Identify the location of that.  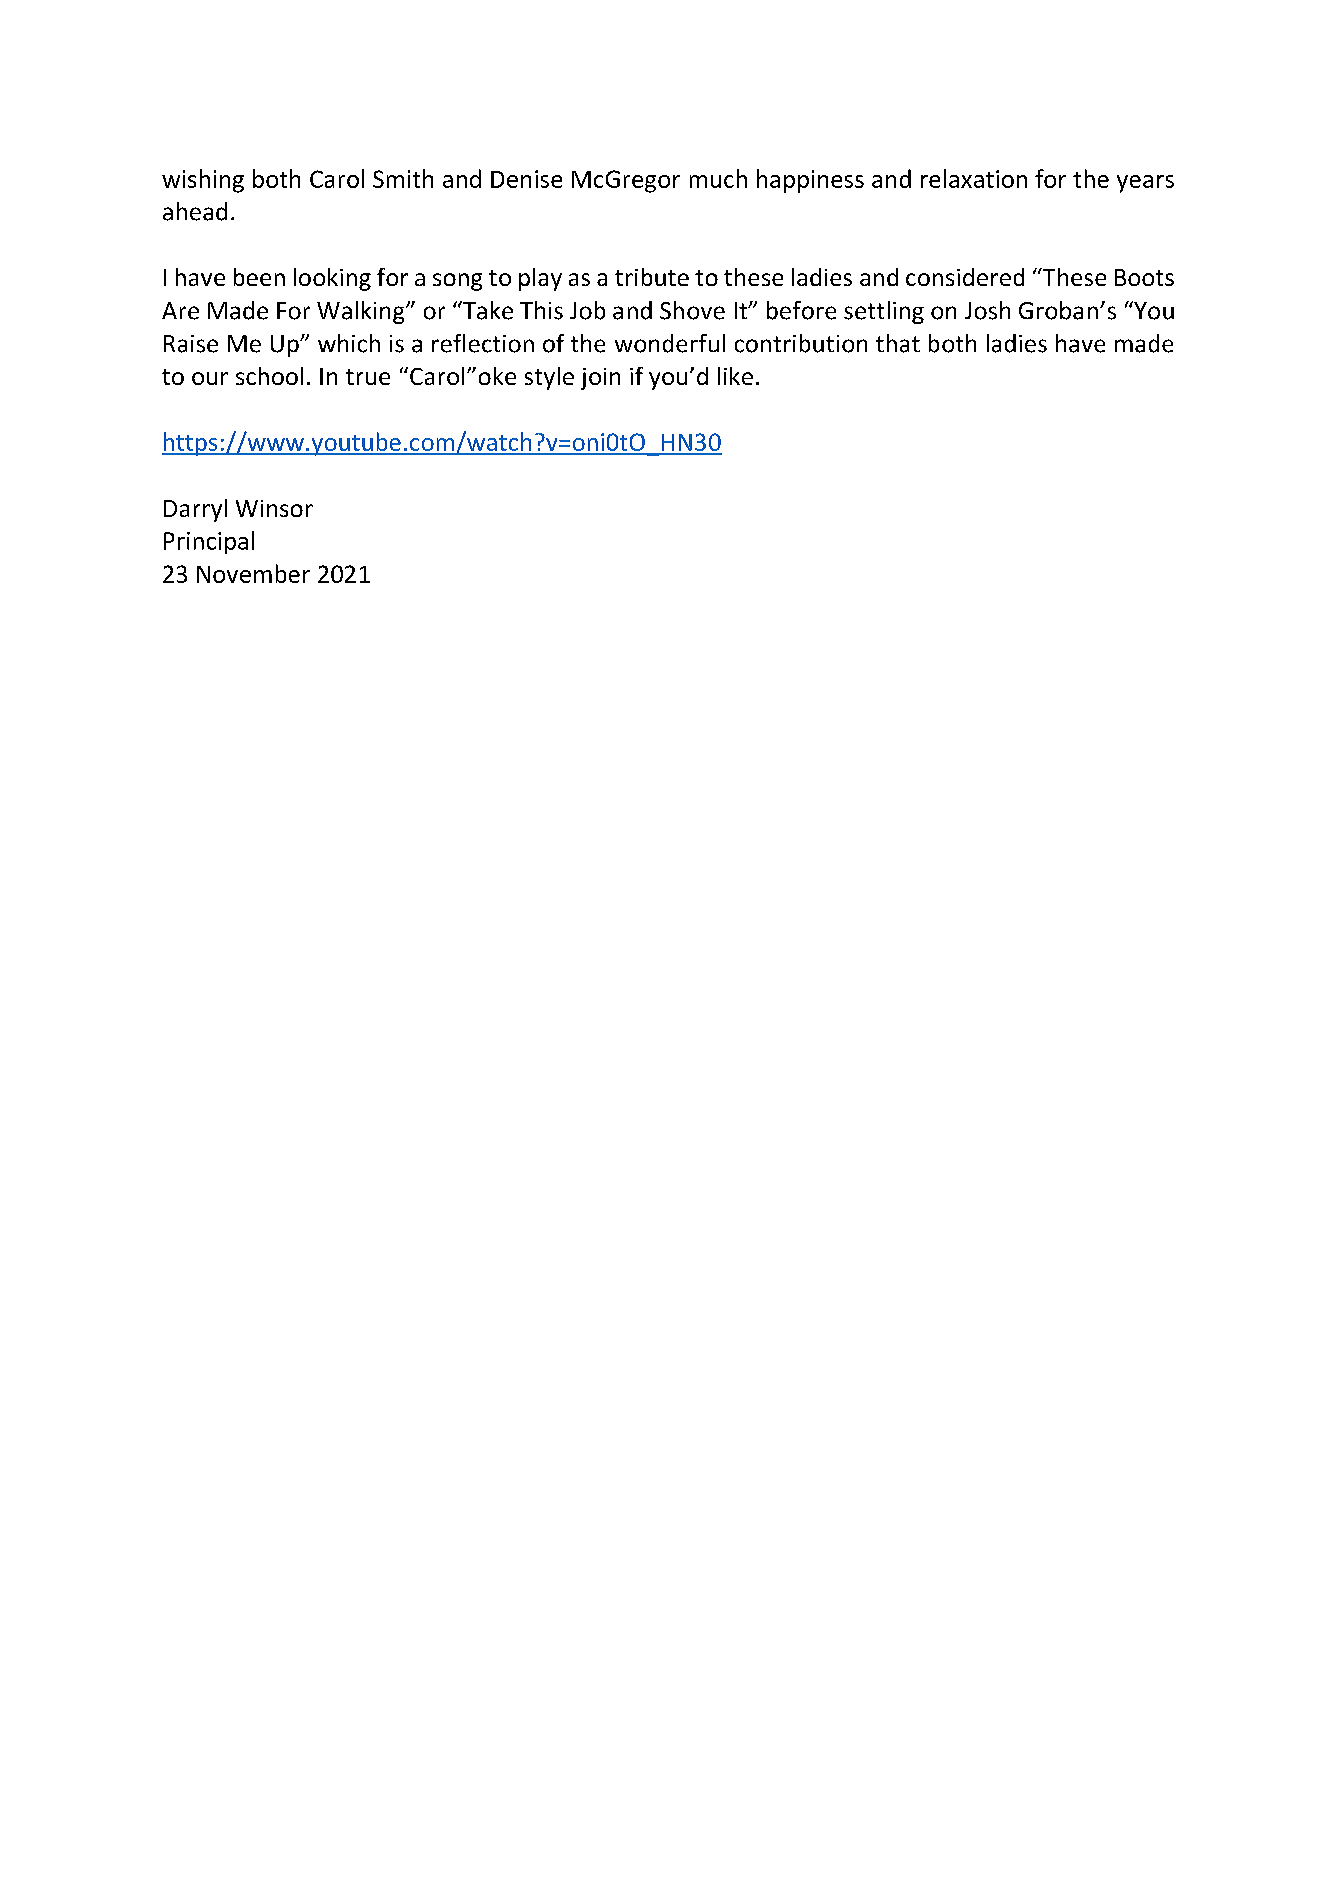
(898, 343).
